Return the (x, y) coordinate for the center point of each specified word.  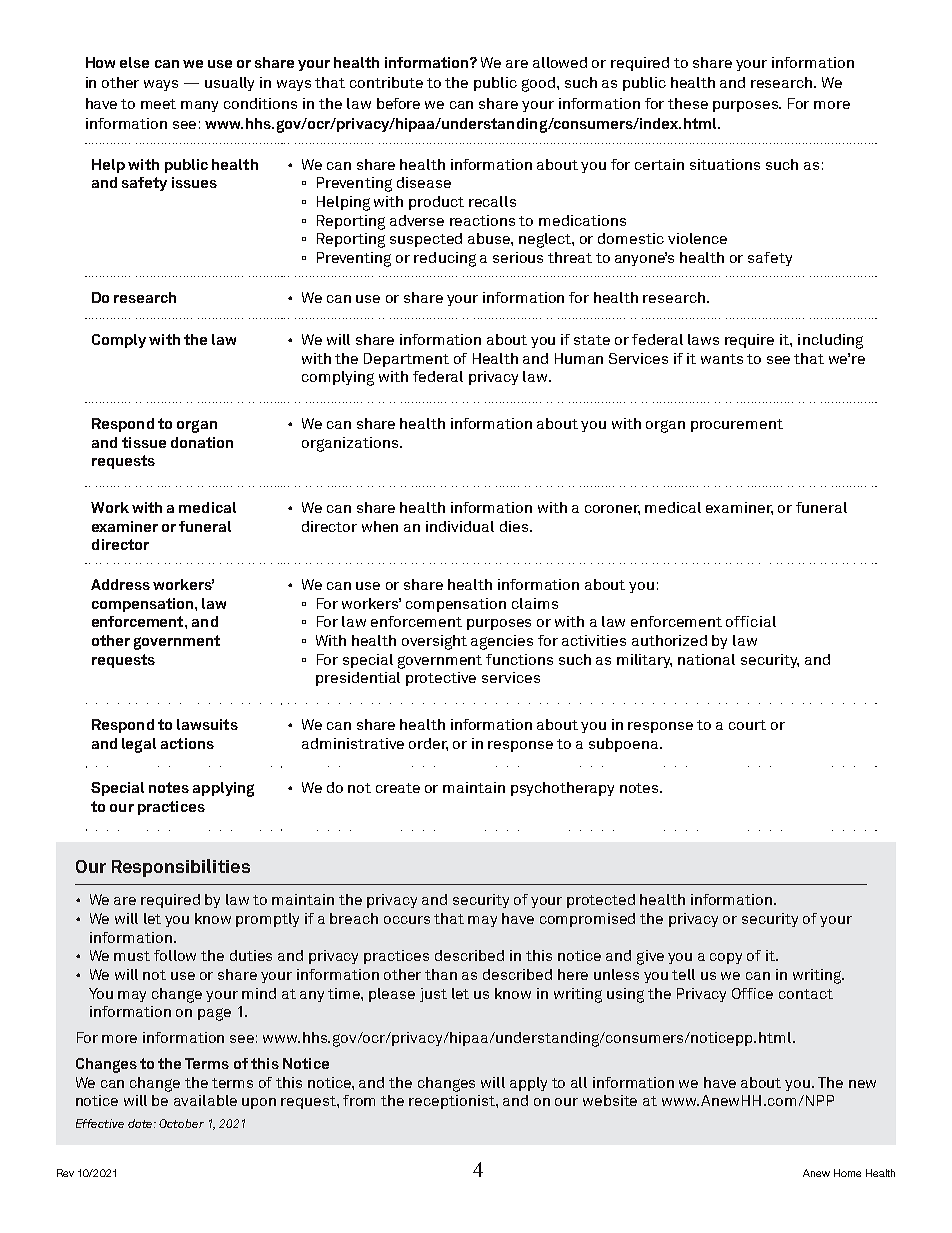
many (199, 106)
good (540, 84)
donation (202, 442)
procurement (737, 425)
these (688, 103)
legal (139, 745)
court (747, 725)
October (181, 1123)
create (398, 788)
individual (460, 526)
